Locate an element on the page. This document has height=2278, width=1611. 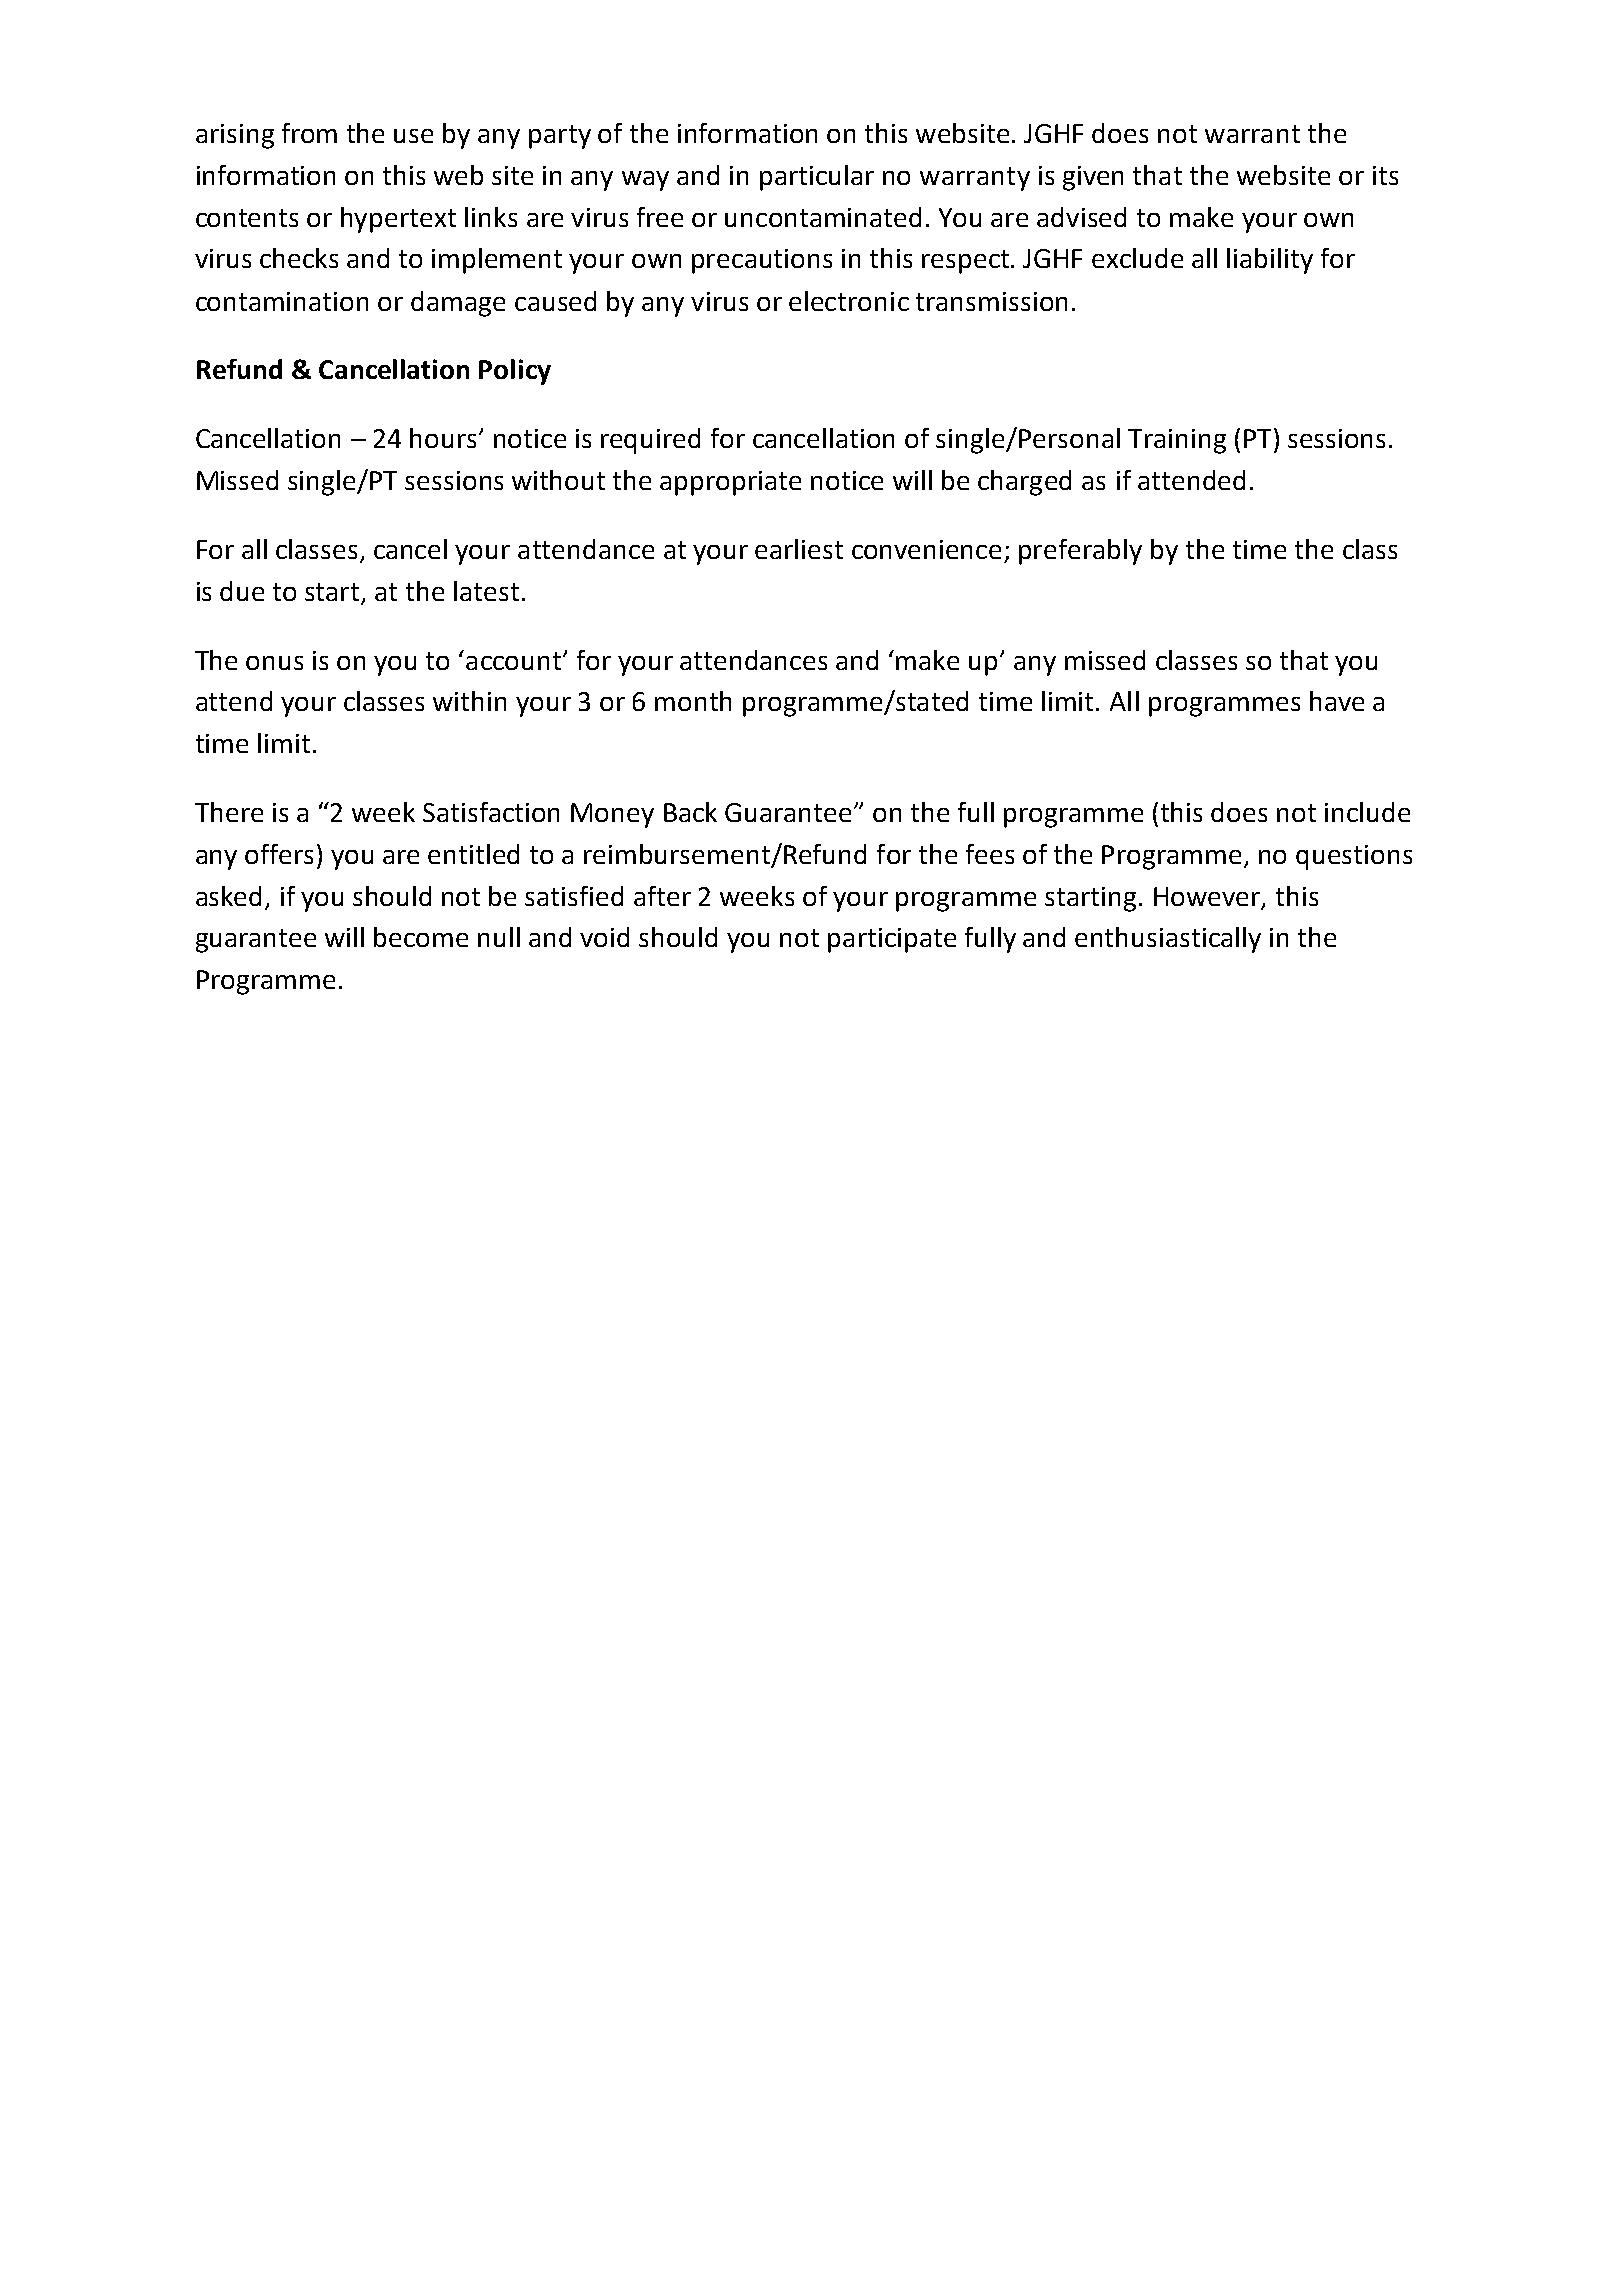
its is located at coordinates (1385, 175).
